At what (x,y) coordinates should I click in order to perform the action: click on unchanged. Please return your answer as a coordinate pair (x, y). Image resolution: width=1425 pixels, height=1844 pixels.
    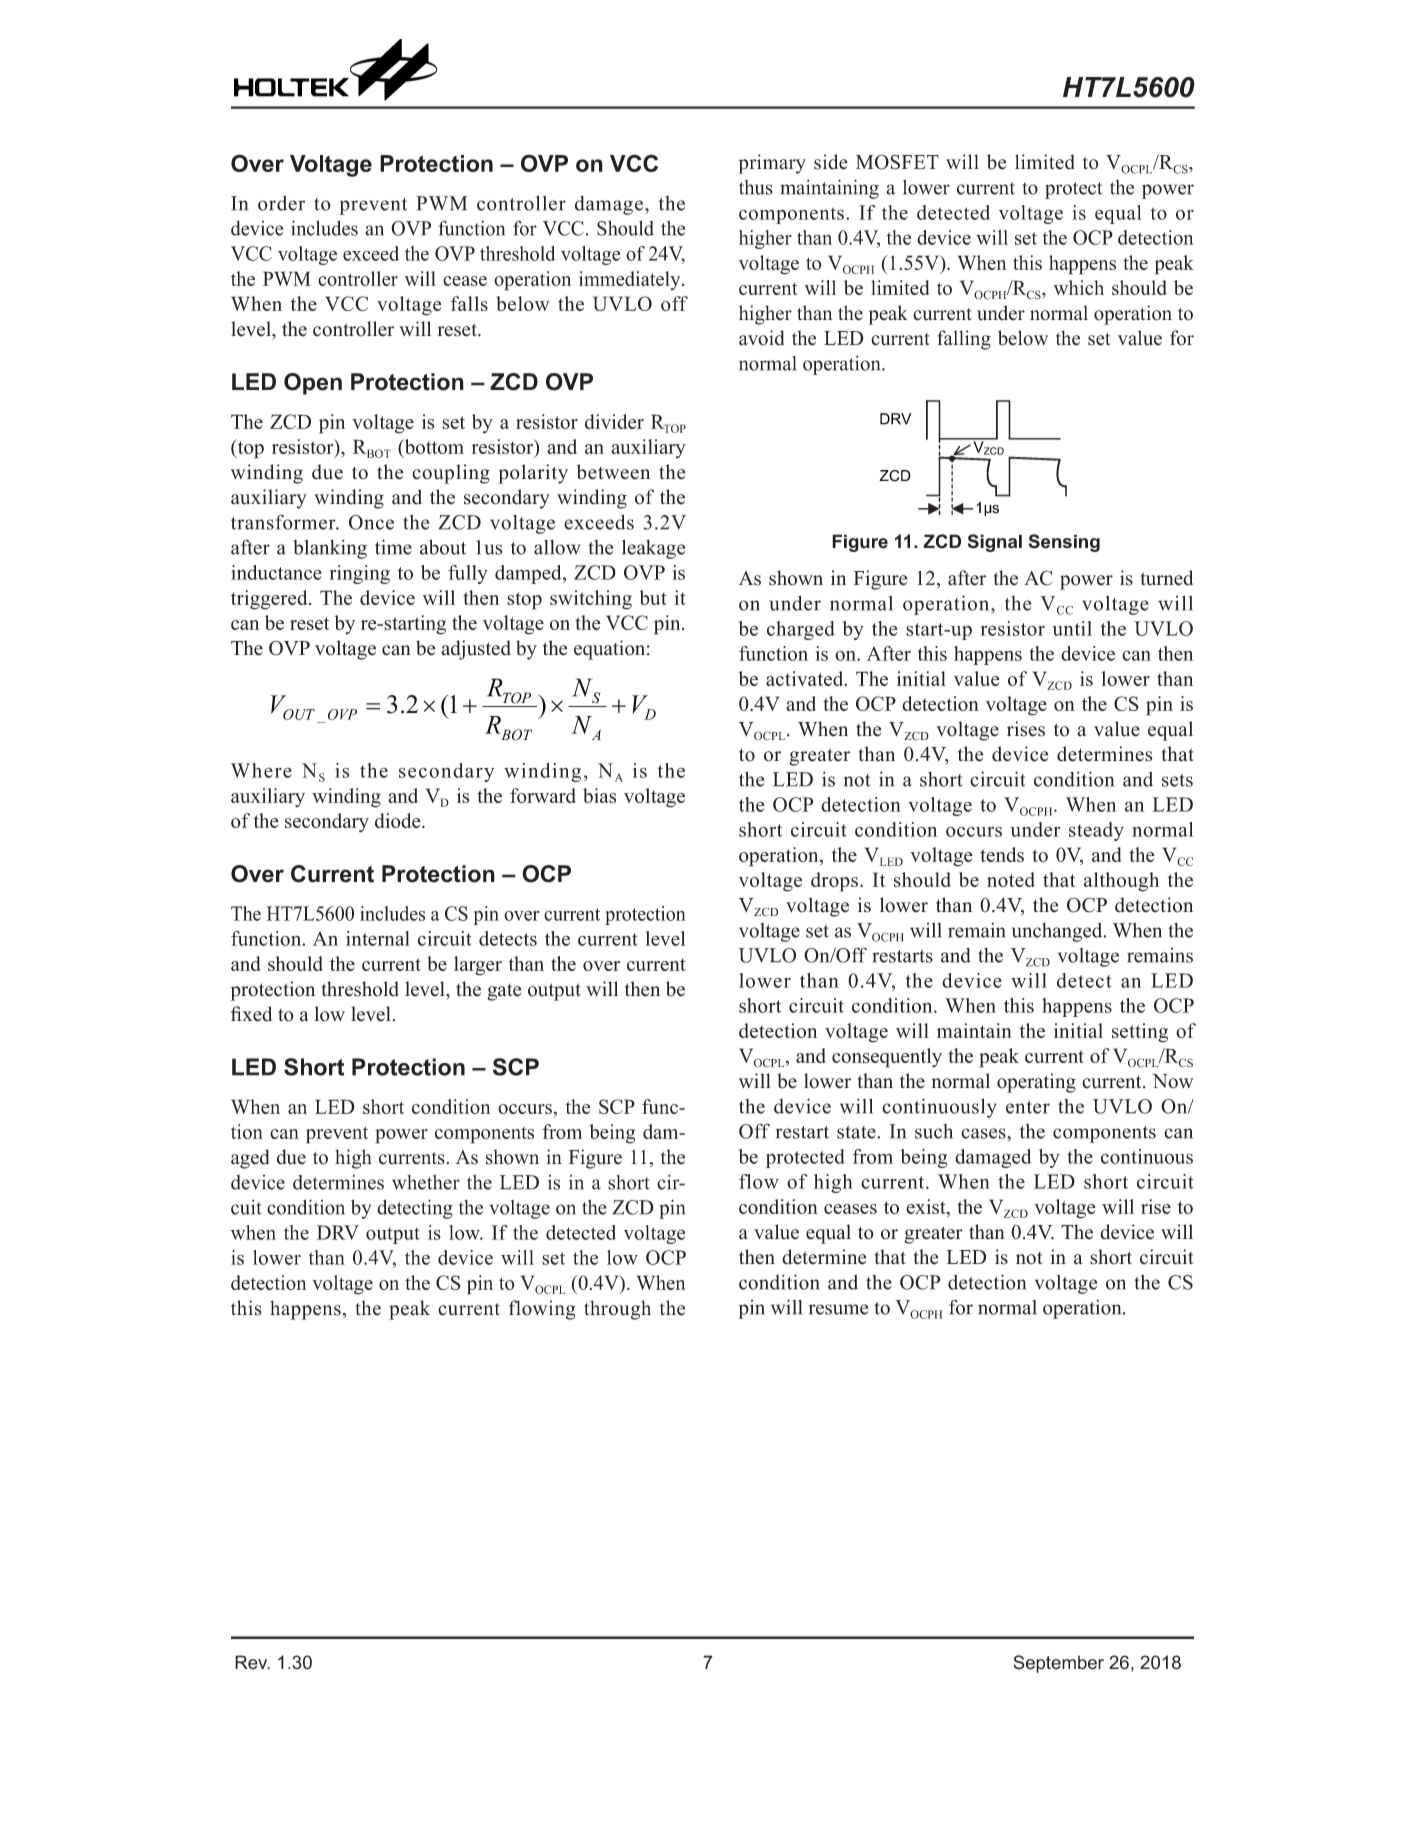
    Looking at the image, I should click on (1058, 932).
